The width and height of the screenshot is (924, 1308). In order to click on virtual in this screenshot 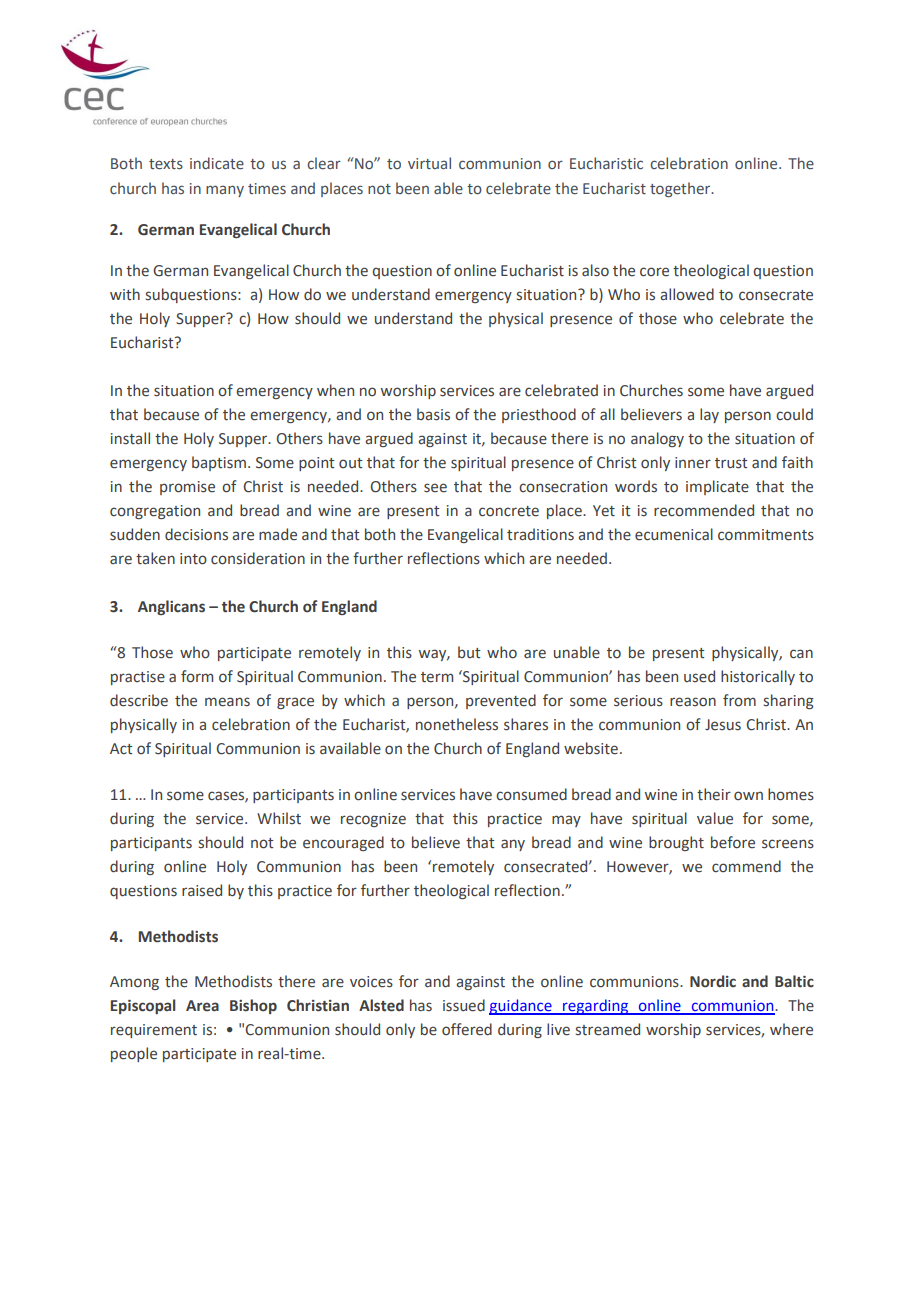, I will do `click(429, 163)`.
